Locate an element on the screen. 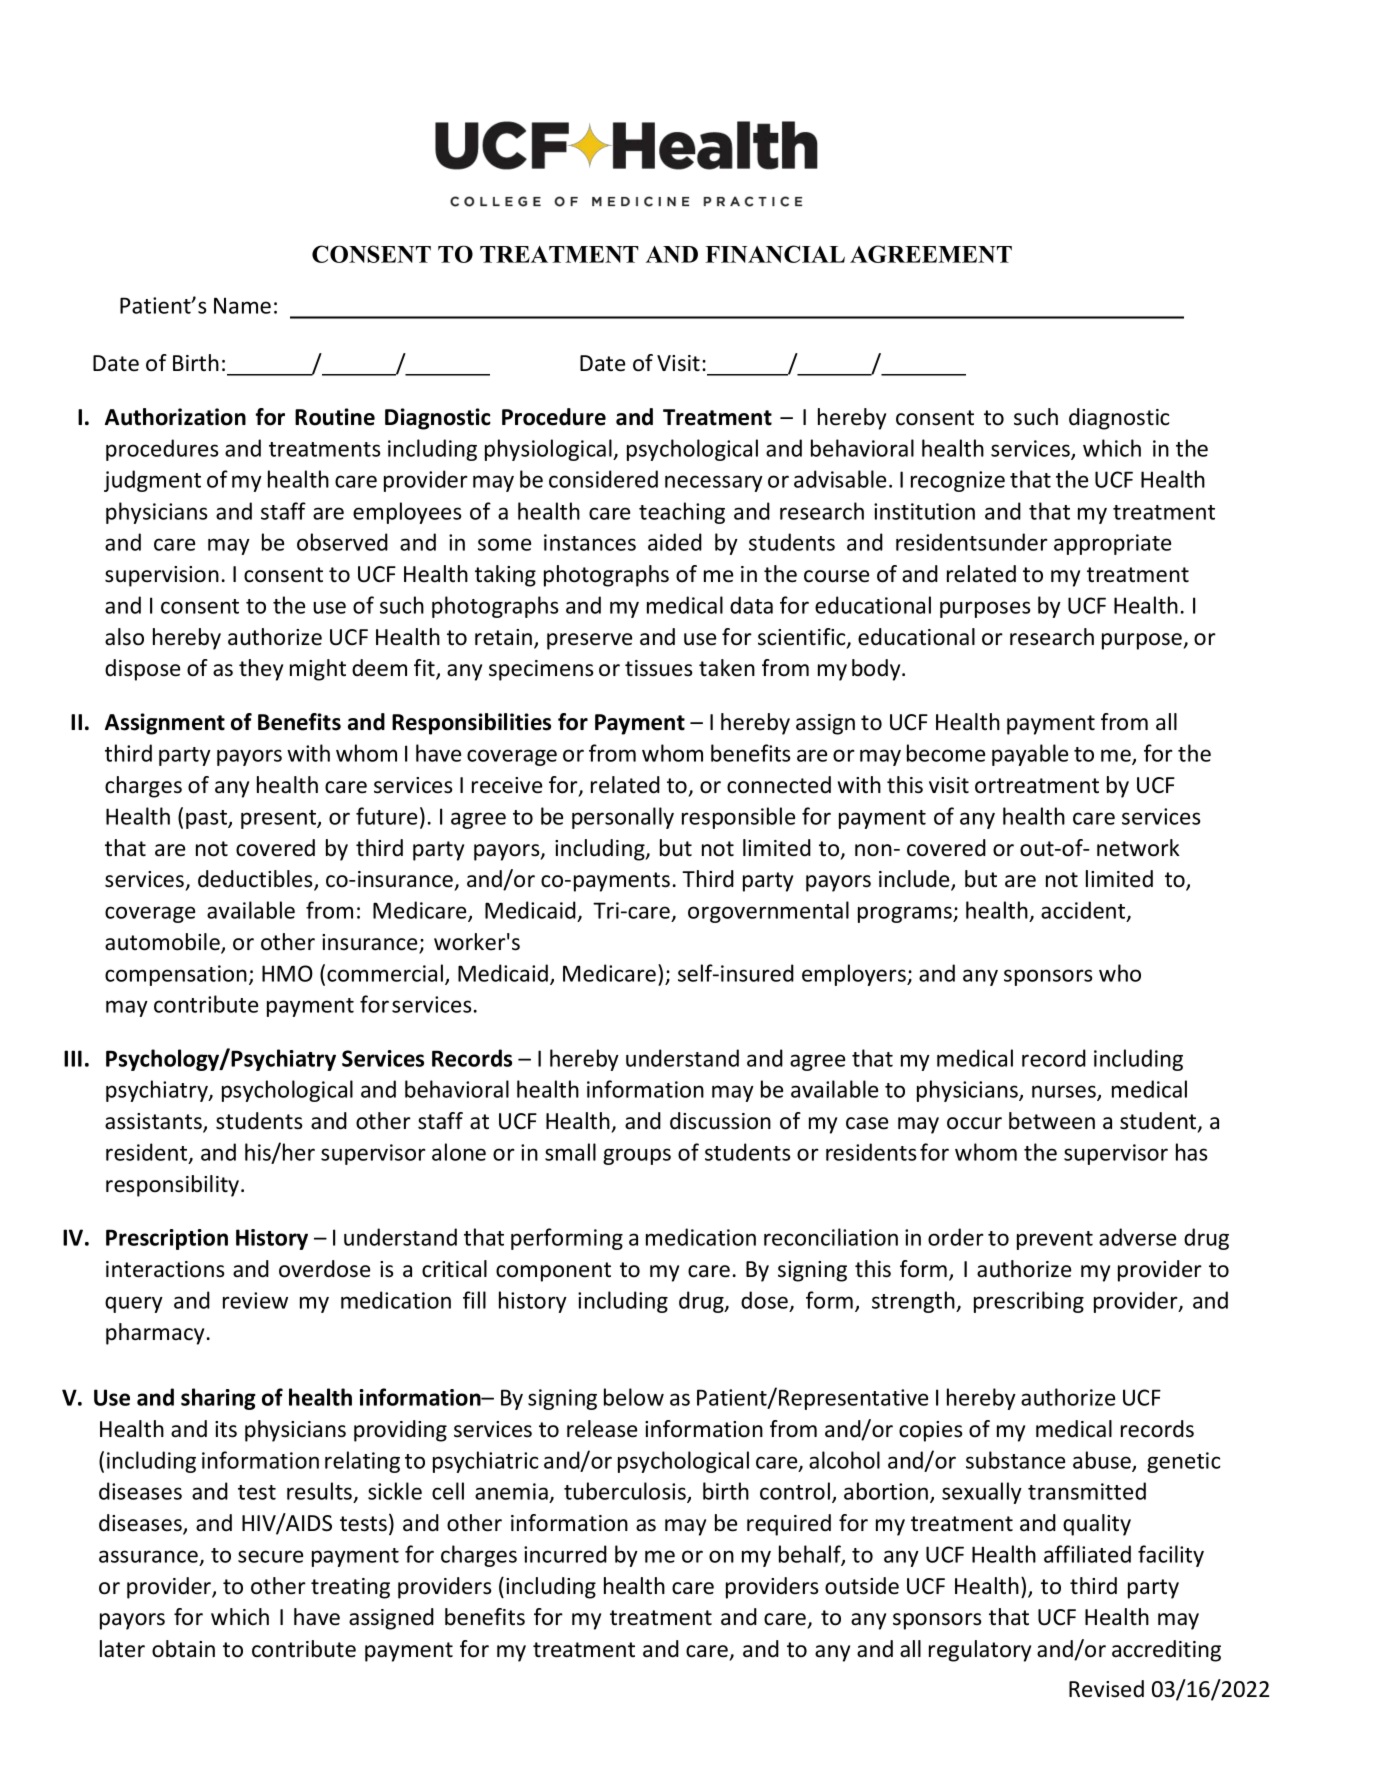 The height and width of the screenshot is (1785, 1379). obtain is located at coordinates (183, 1649).
